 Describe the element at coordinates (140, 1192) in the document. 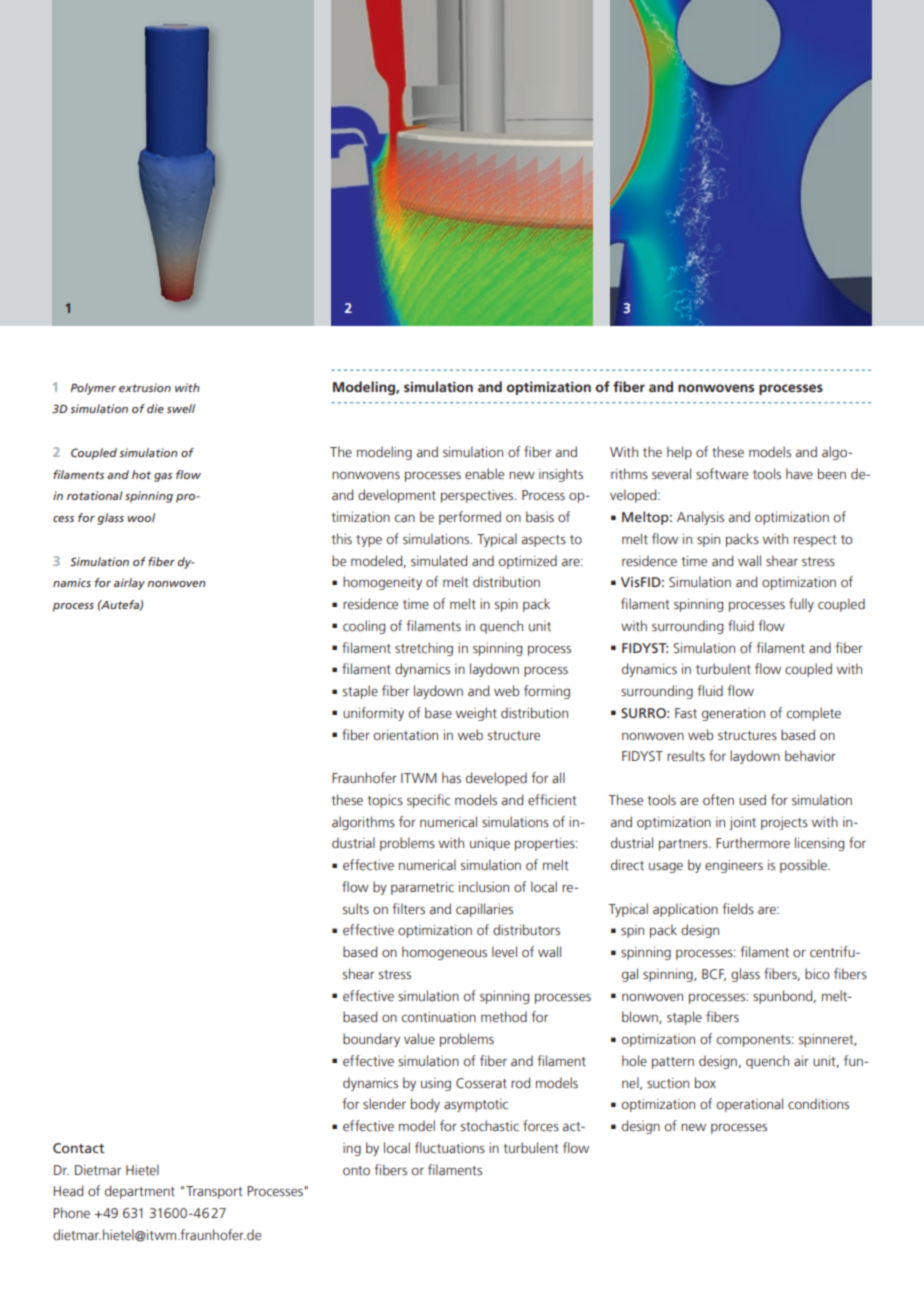

I see `department` at that location.
